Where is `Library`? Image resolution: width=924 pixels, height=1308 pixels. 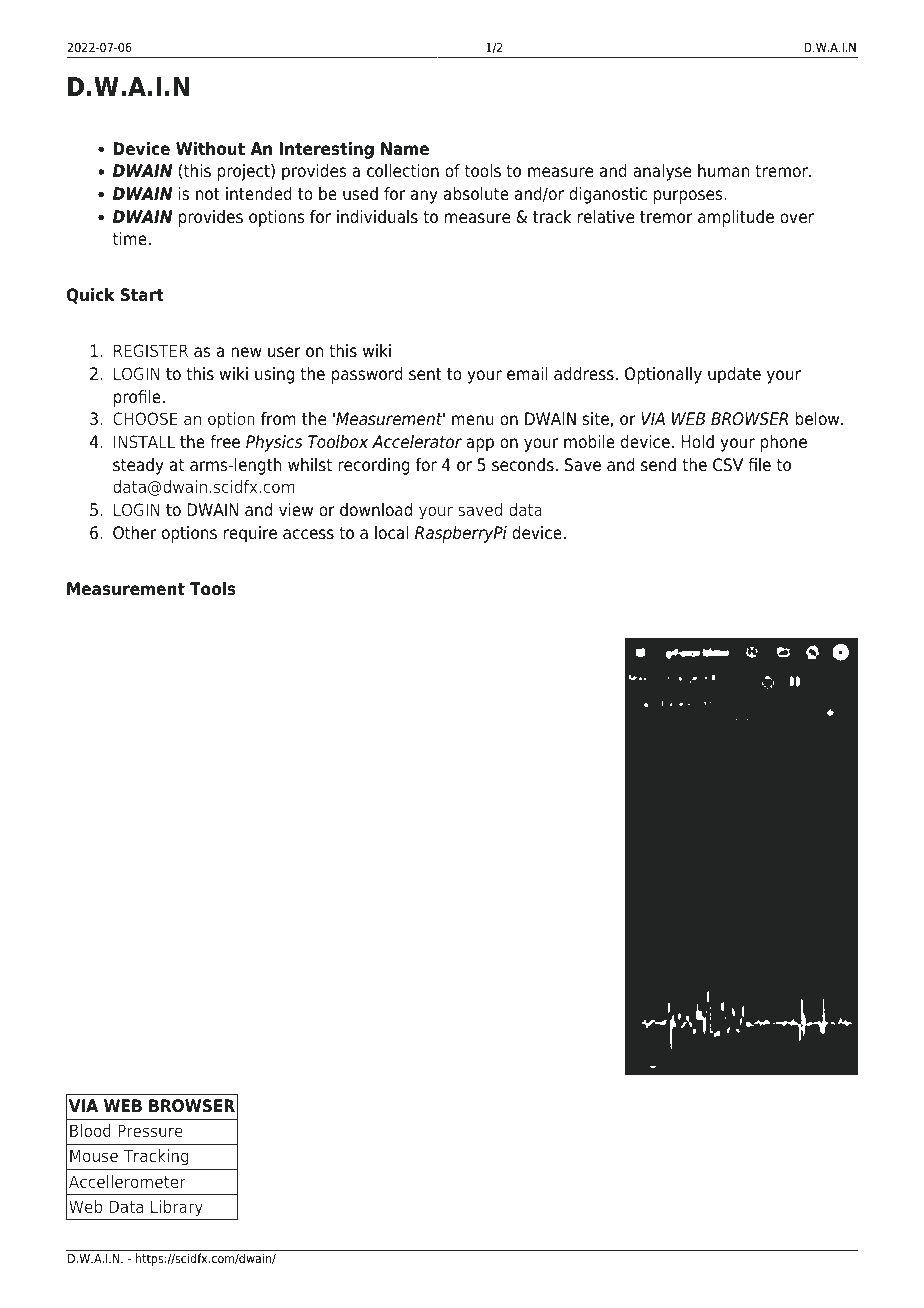
Library is located at coordinates (177, 1208).
